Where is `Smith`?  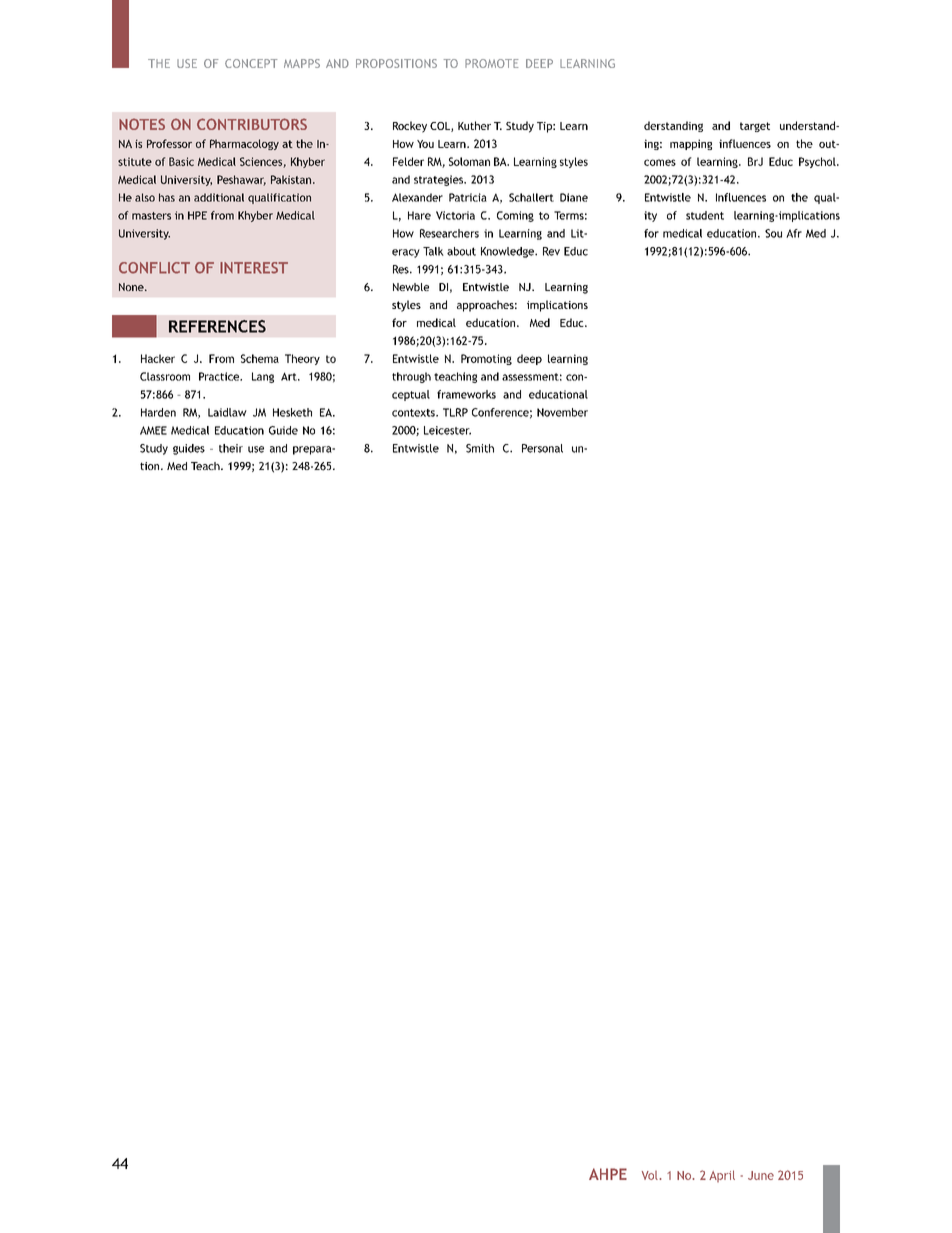 Smith is located at coordinates (480, 448).
